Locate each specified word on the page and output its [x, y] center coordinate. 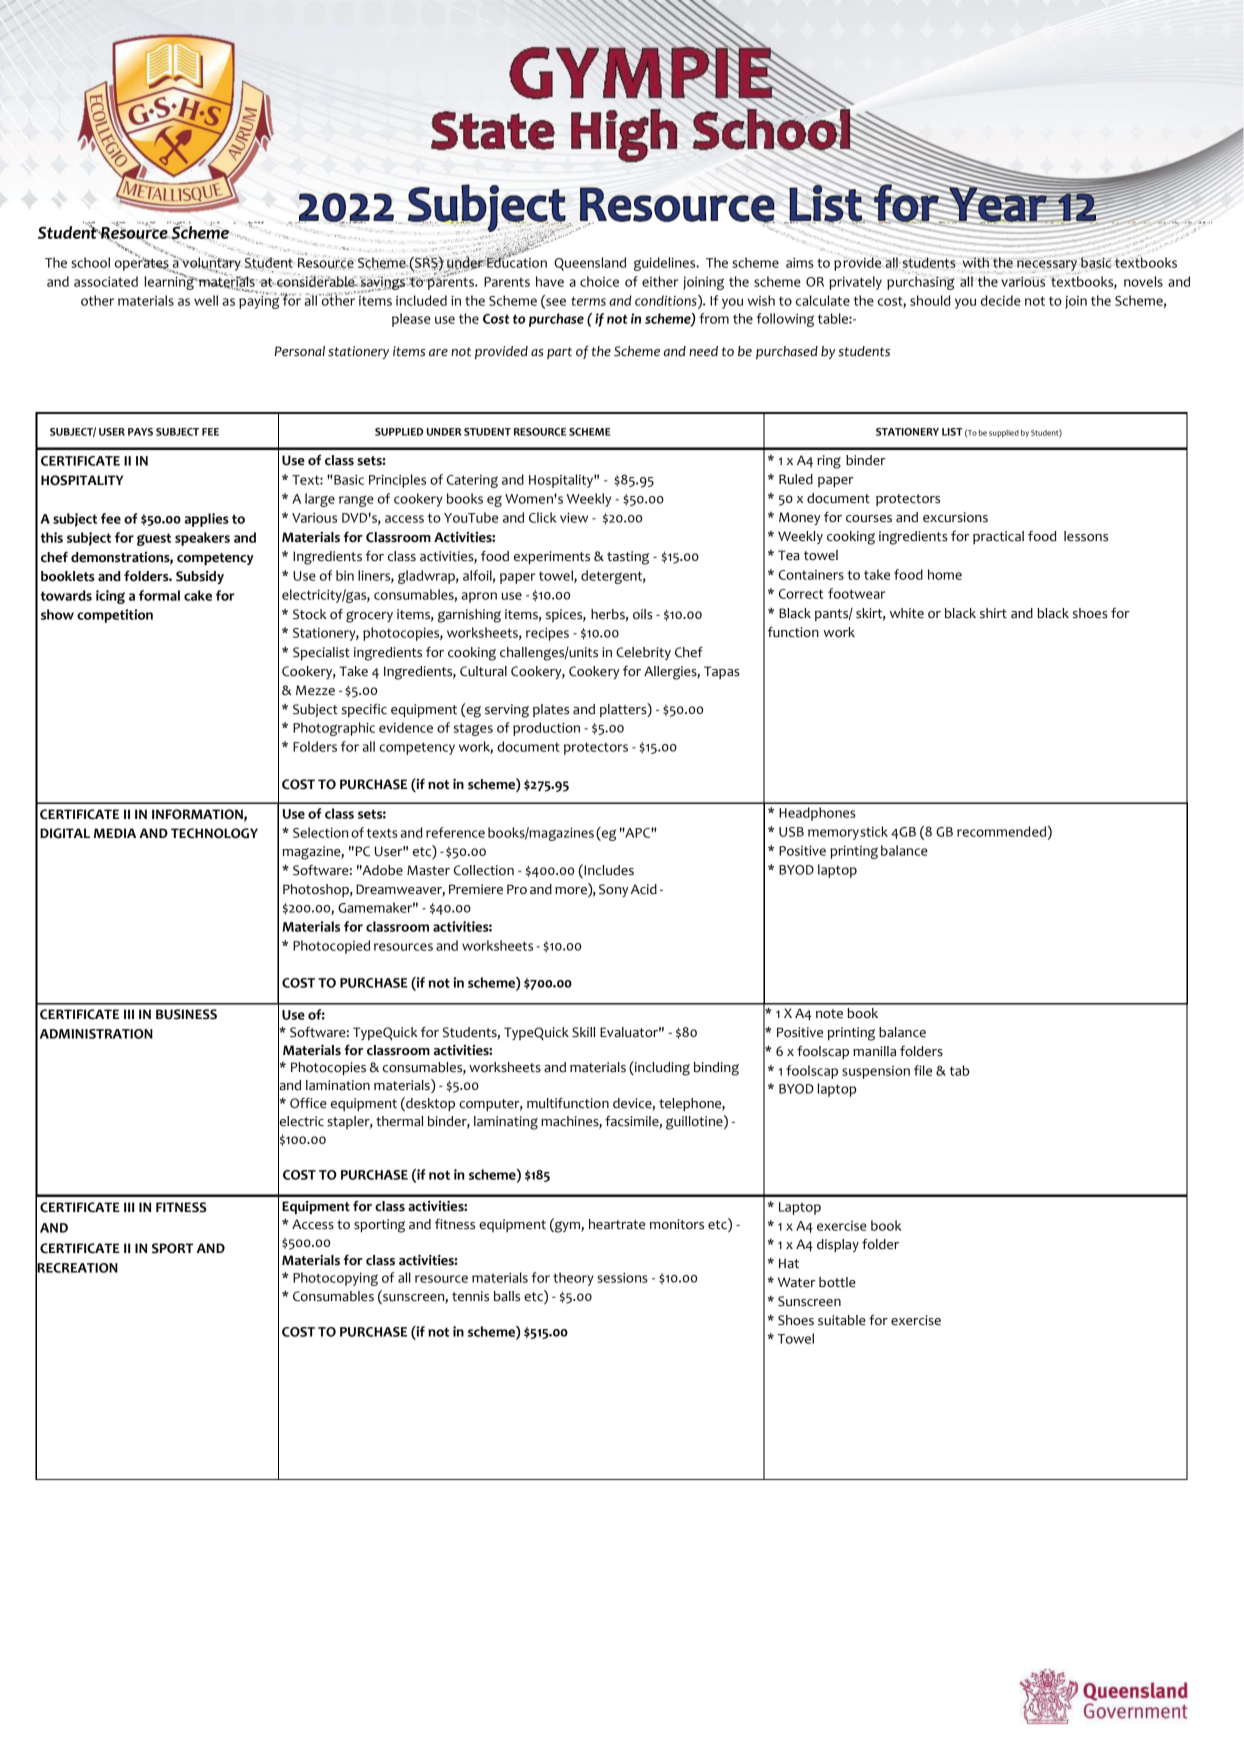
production [546, 729]
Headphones [817, 814]
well [206, 300]
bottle [837, 1282]
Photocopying [335, 1279]
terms [588, 301]
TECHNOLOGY [214, 833]
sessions [622, 1277]
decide [1001, 300]
